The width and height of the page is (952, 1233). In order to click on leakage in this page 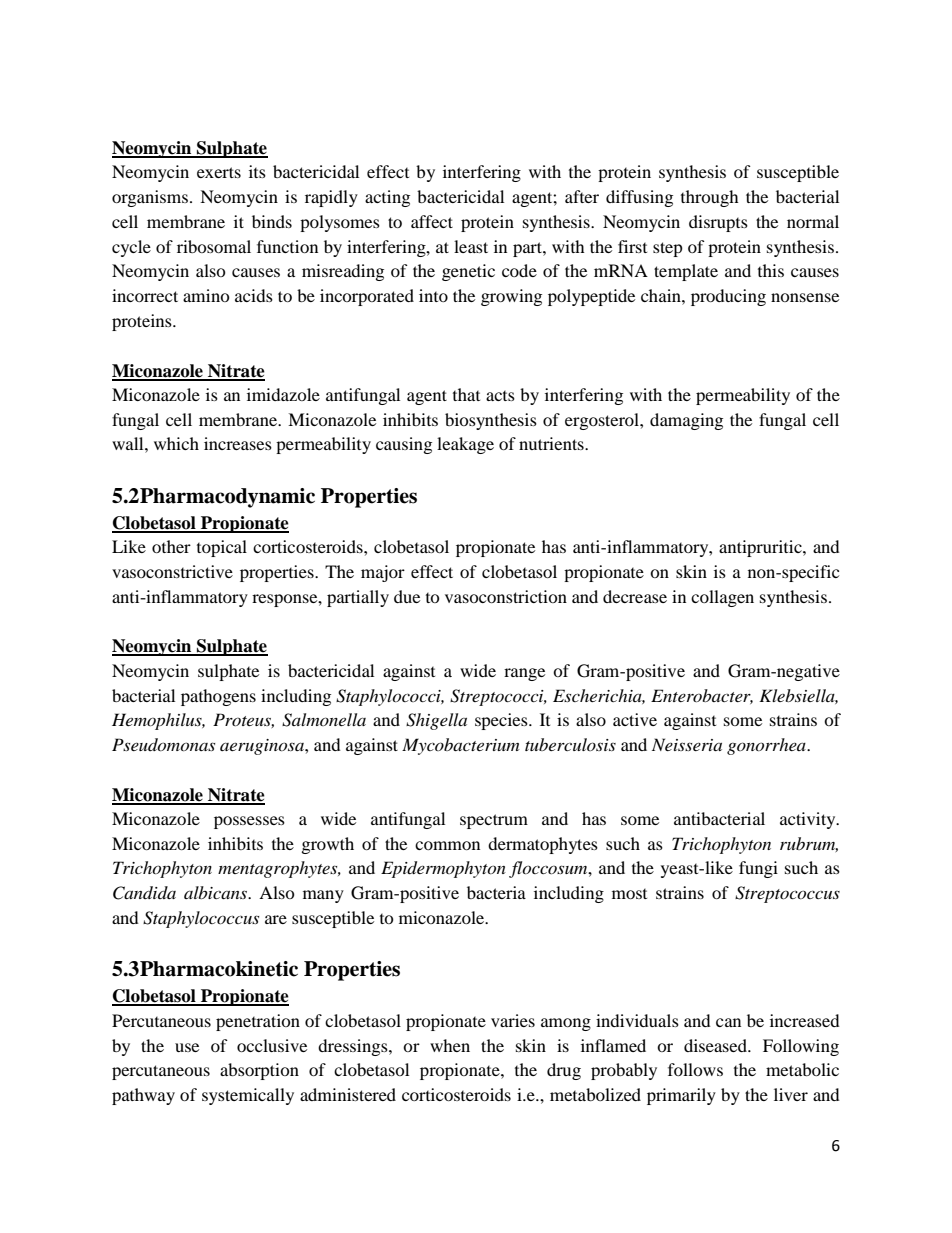, I will do `click(465, 445)`.
